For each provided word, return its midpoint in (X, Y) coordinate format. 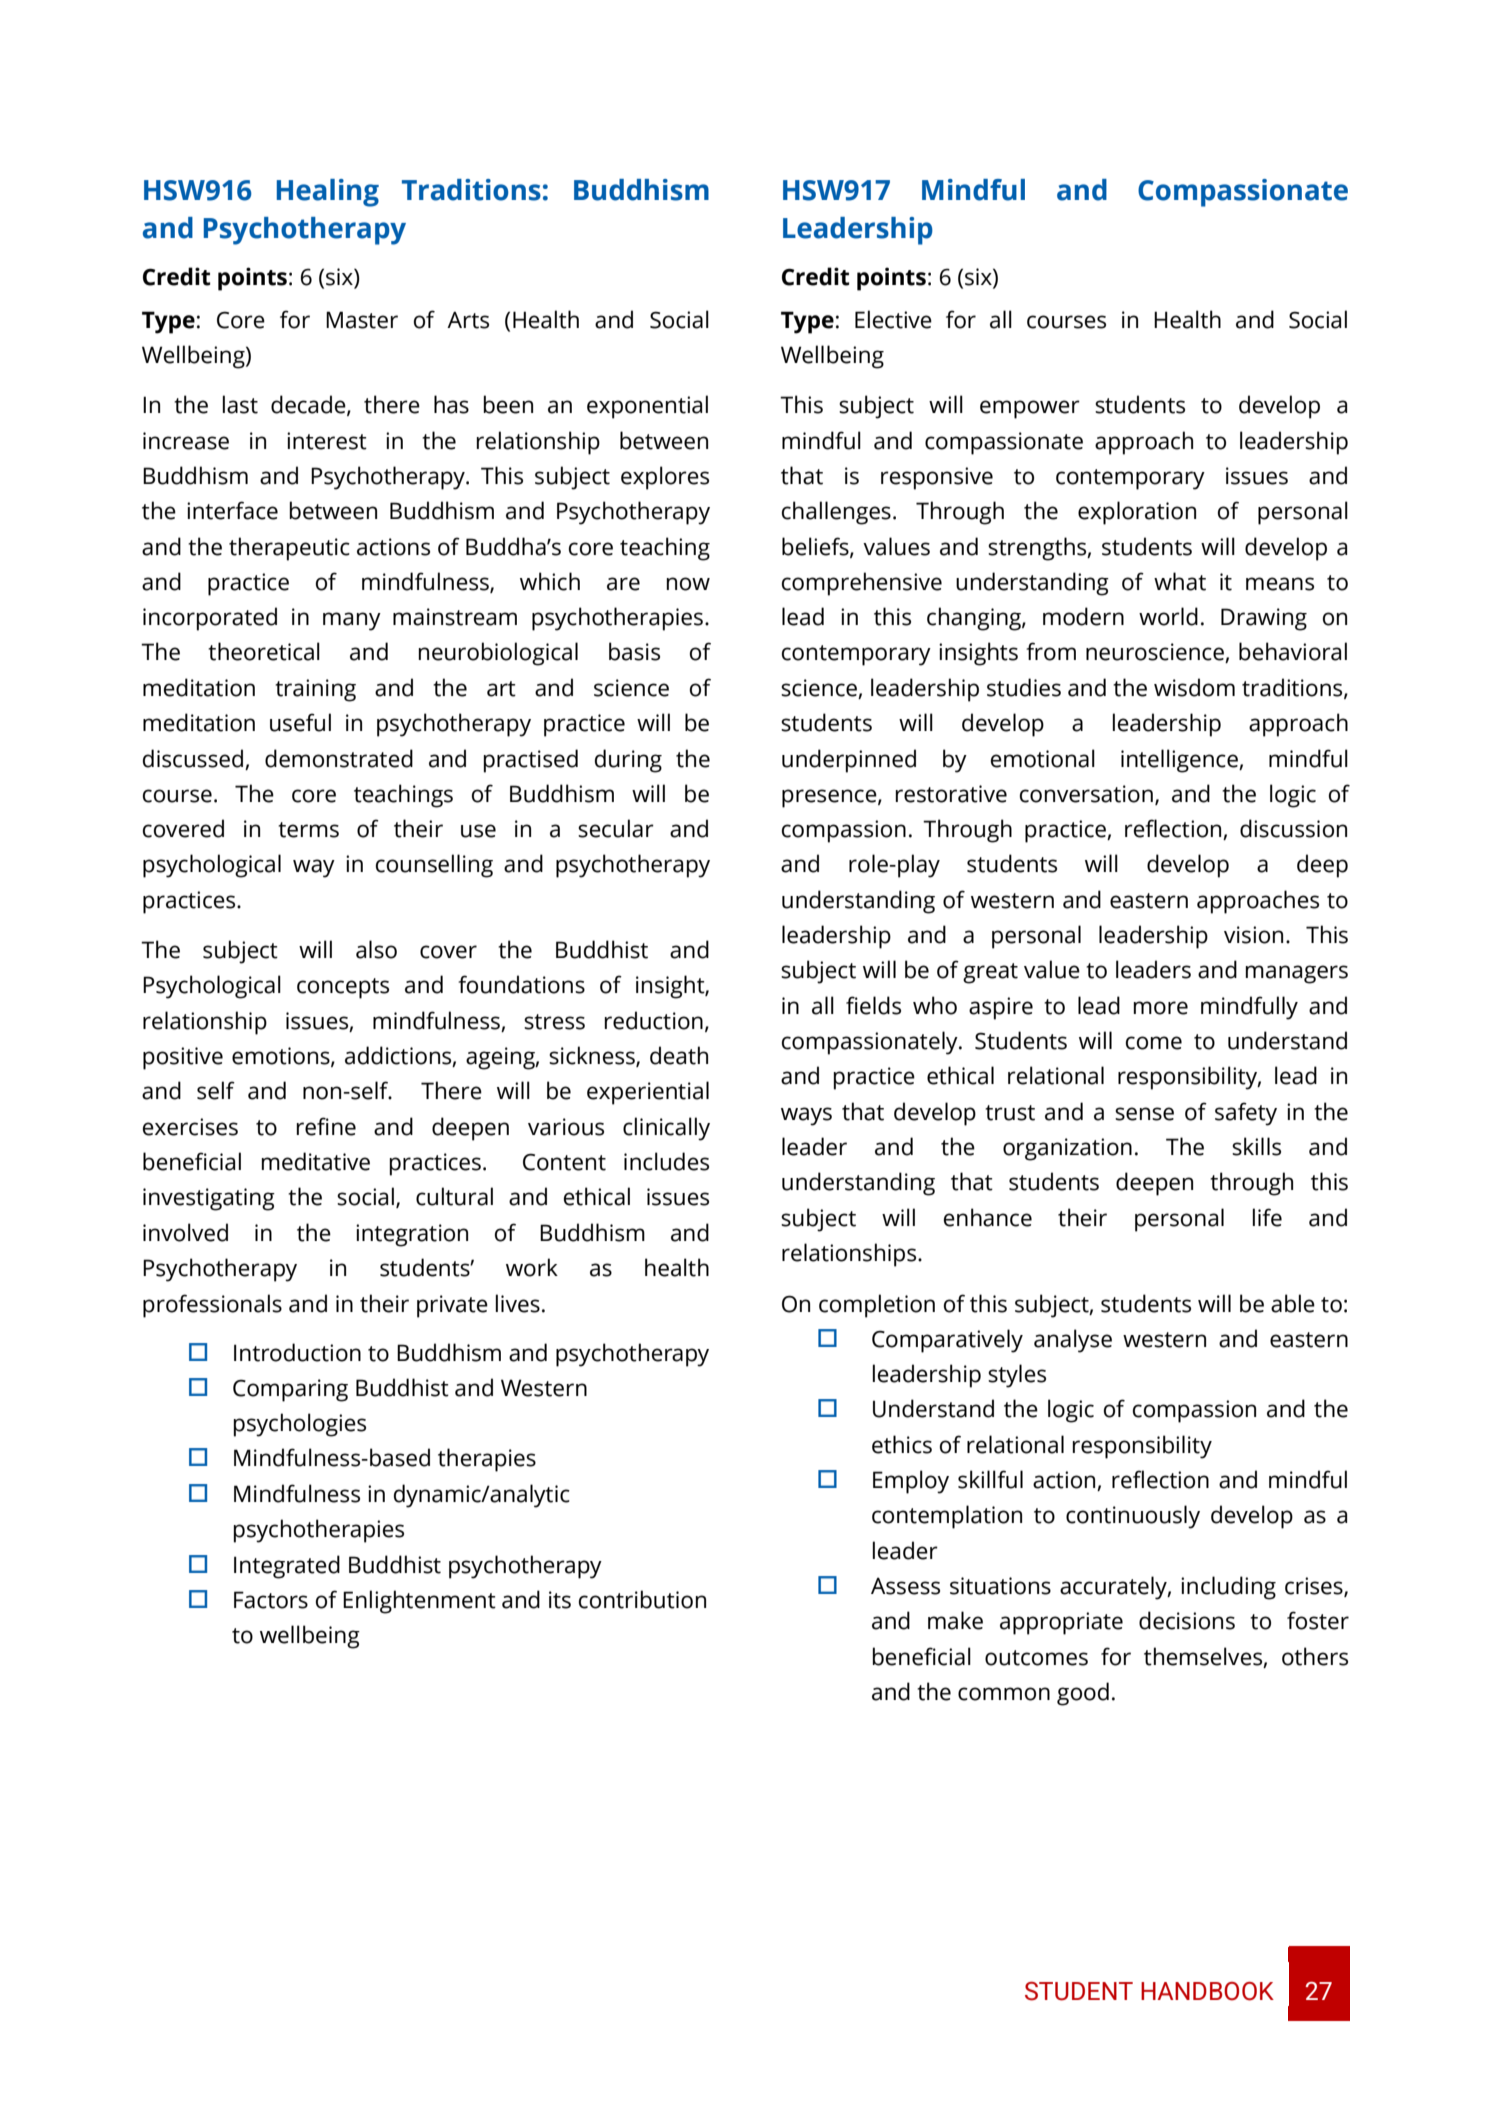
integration (412, 1235)
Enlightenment (419, 1602)
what (1180, 581)
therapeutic (289, 549)
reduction (654, 1020)
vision (1253, 935)
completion (877, 1306)
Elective (893, 319)
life (1267, 1217)
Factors (271, 1600)
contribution (642, 1599)
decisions (1187, 1620)
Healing (328, 193)
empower (1030, 409)
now (688, 584)
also (376, 949)
